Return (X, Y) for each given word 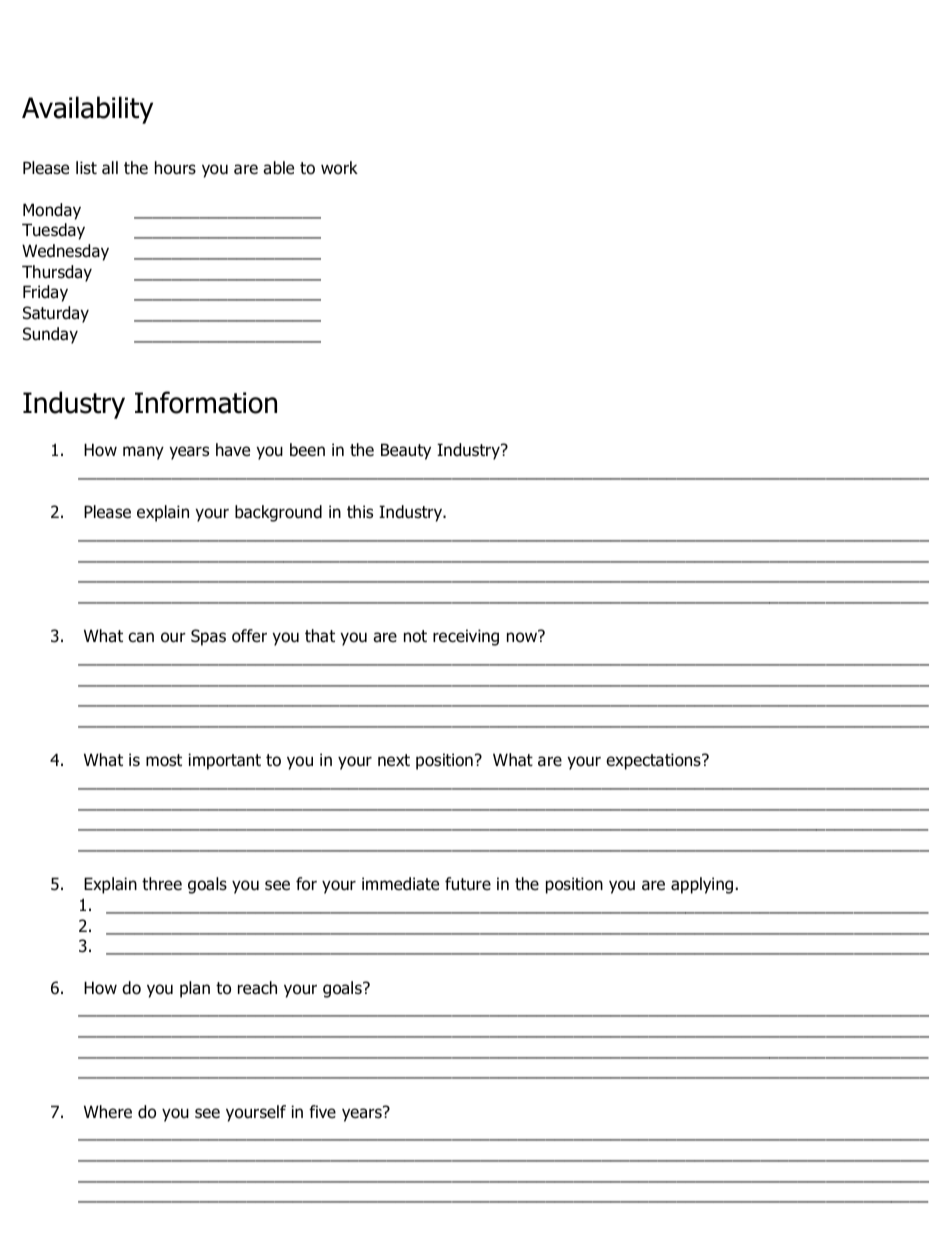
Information (206, 402)
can (141, 637)
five (322, 1112)
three (162, 884)
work (339, 168)
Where (108, 1112)
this (360, 511)
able (278, 168)
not (415, 636)
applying (702, 885)
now (523, 637)
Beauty (406, 451)
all (110, 168)
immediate (400, 884)
